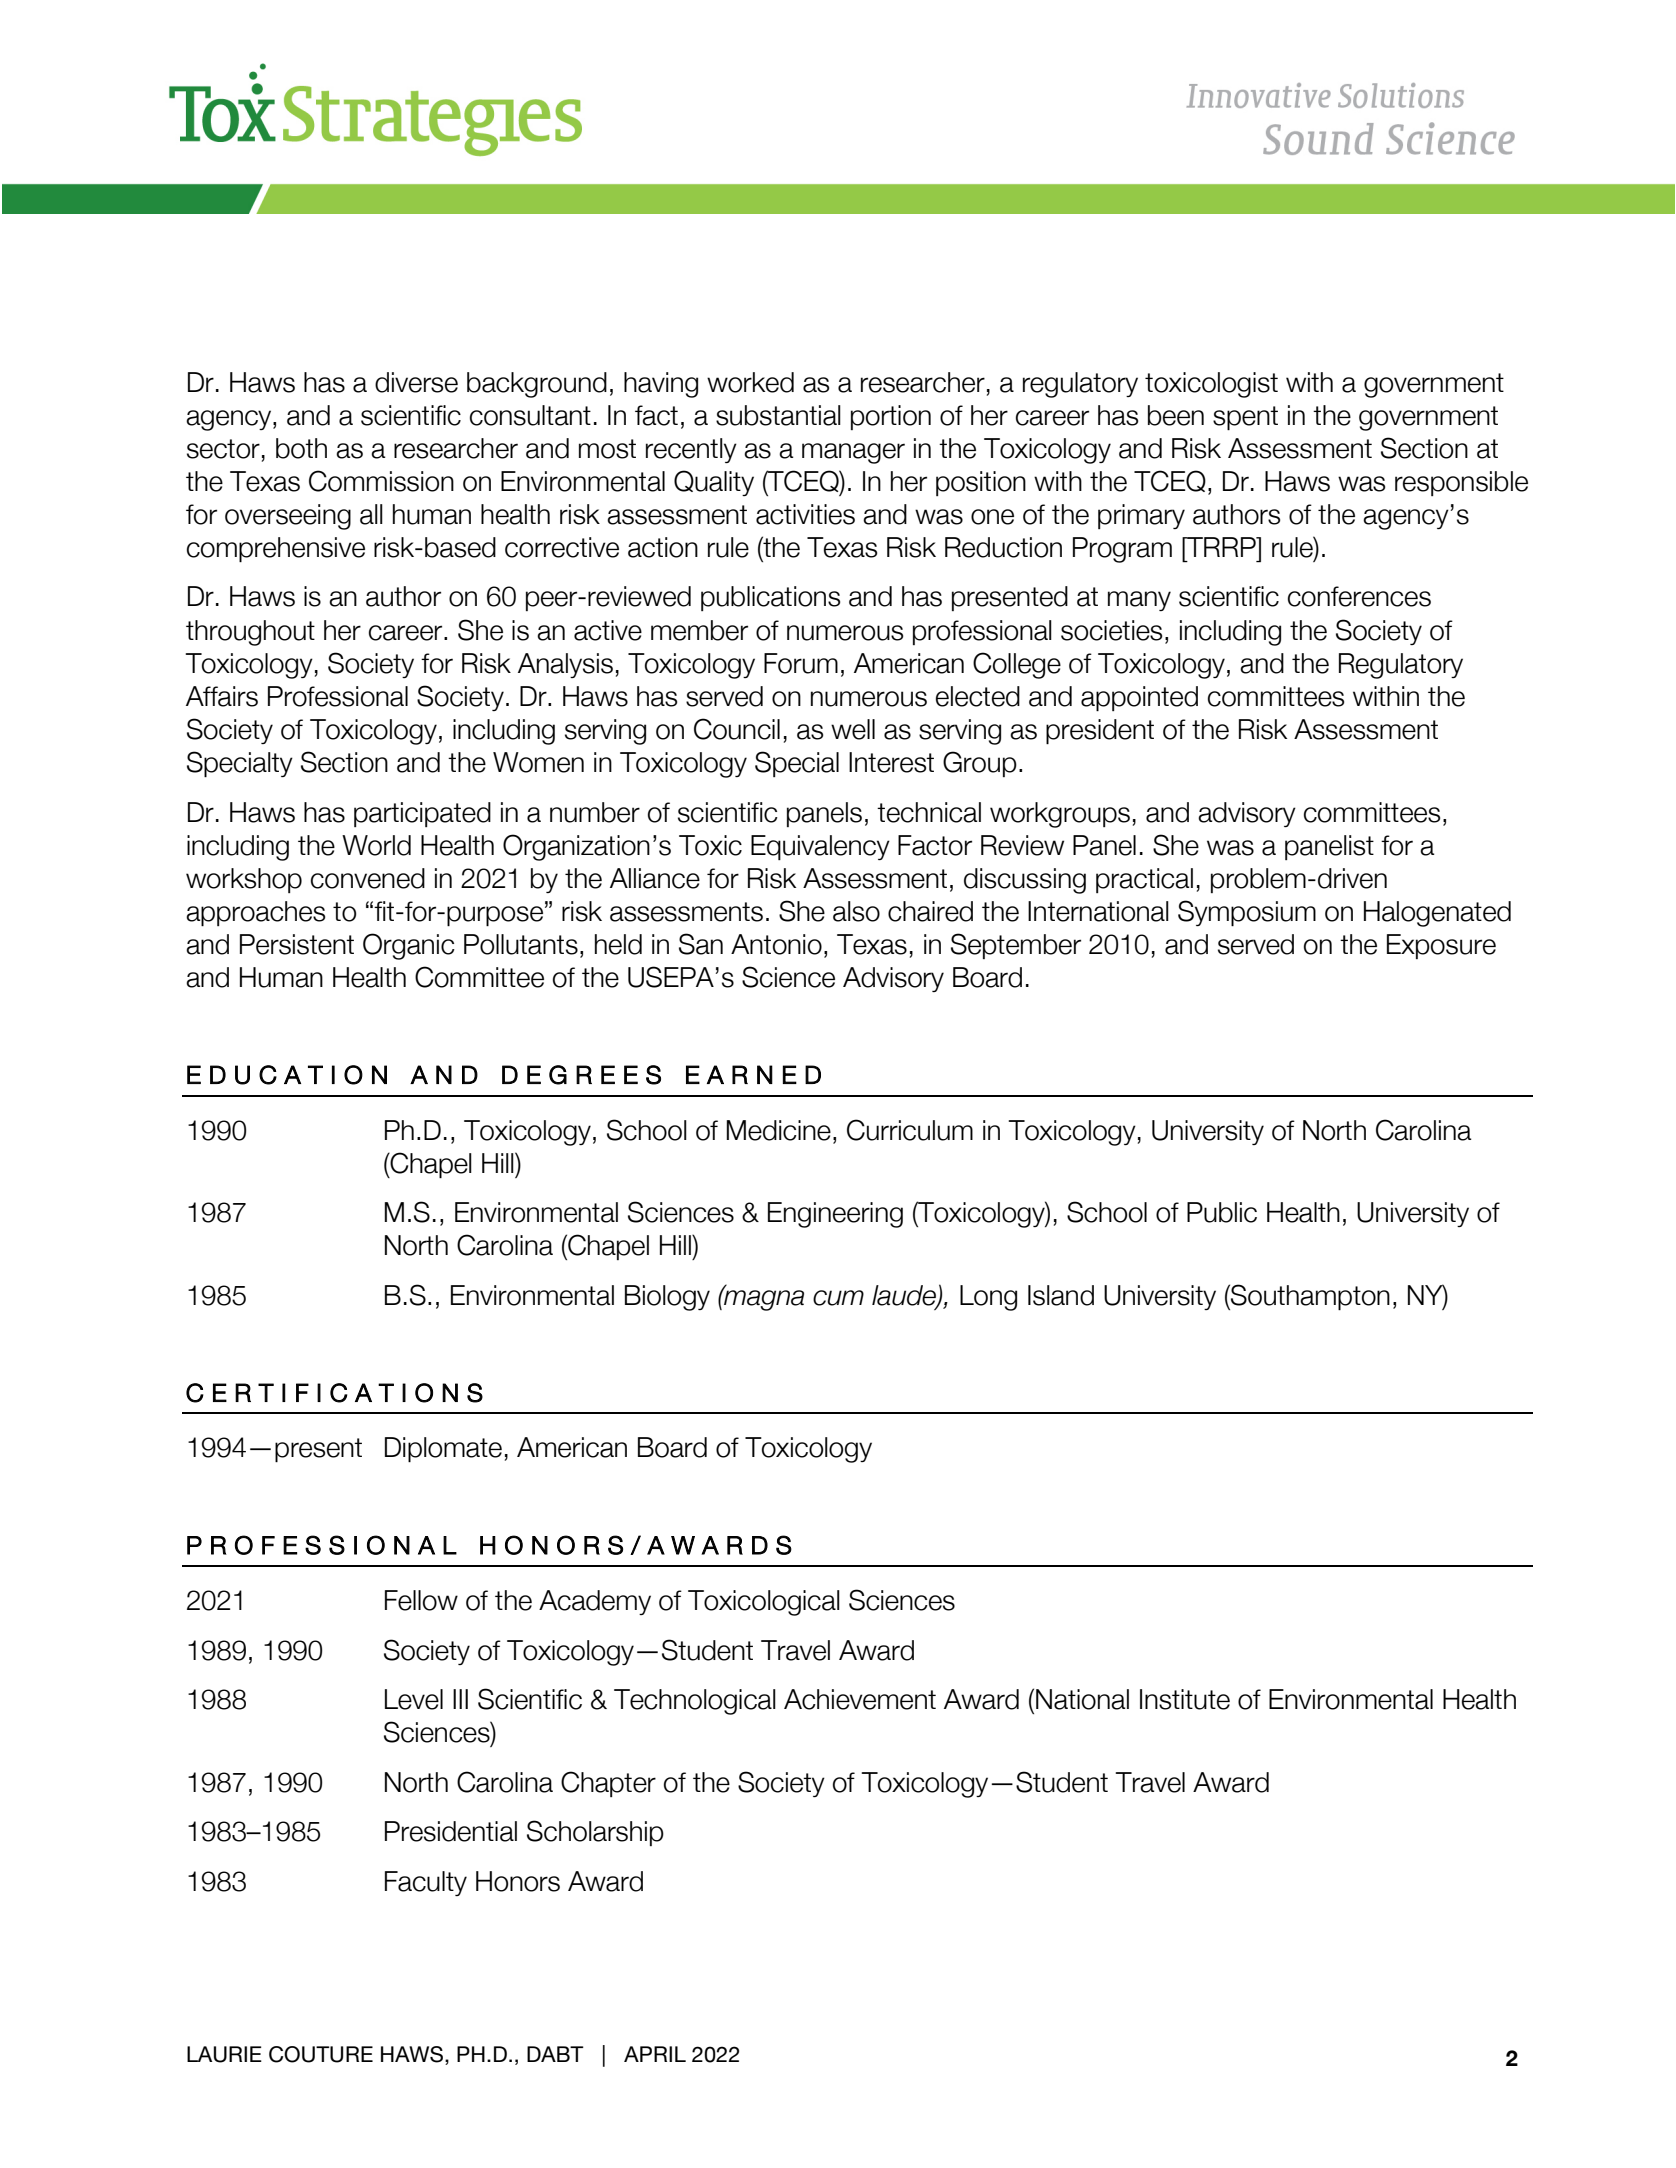  Describe the element at coordinates (381, 481) in the image. I see `Commission` at that location.
